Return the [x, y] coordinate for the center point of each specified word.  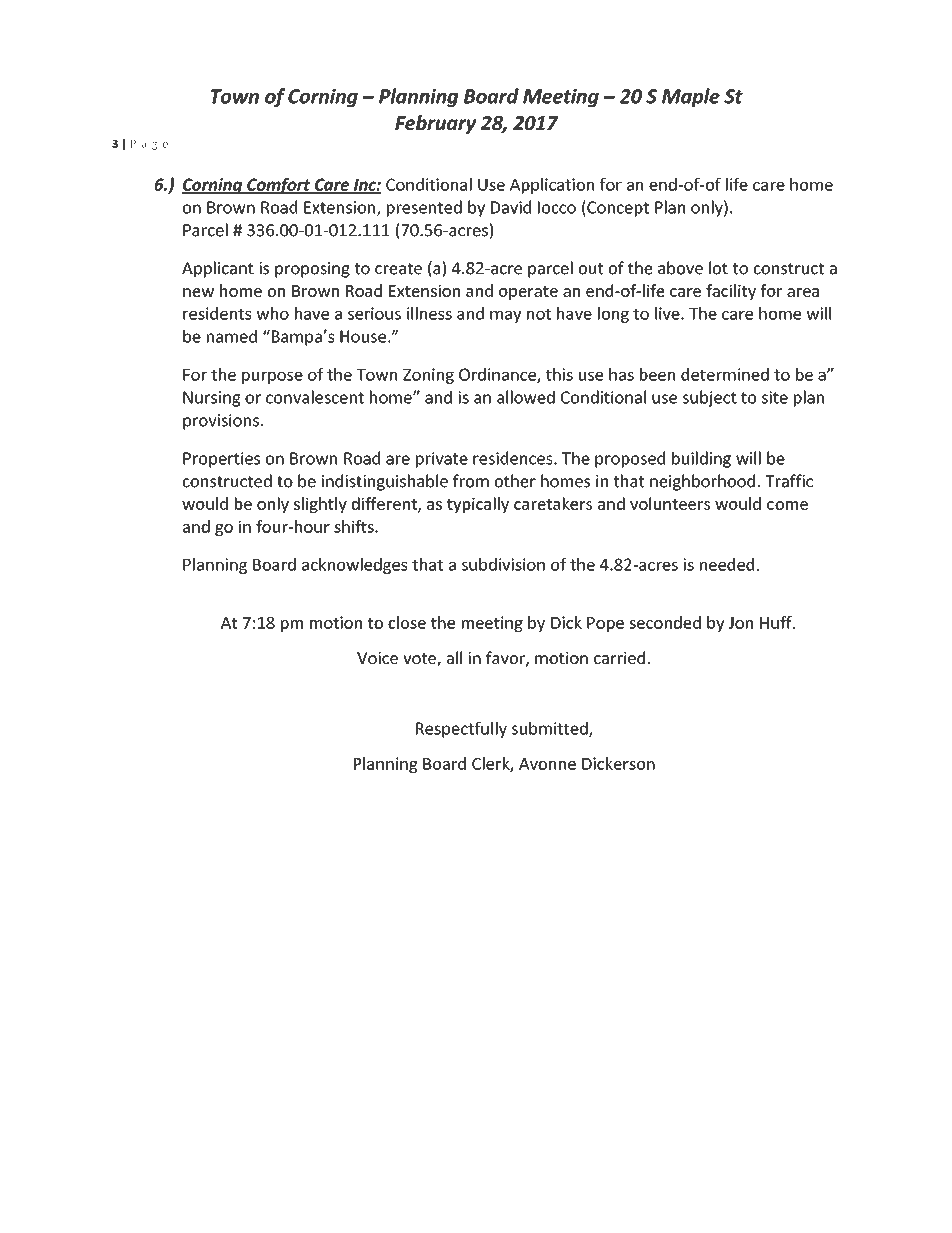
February [436, 124]
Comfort [278, 186]
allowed [526, 397]
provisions [221, 422]
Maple [691, 97]
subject [710, 398]
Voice [377, 658]
